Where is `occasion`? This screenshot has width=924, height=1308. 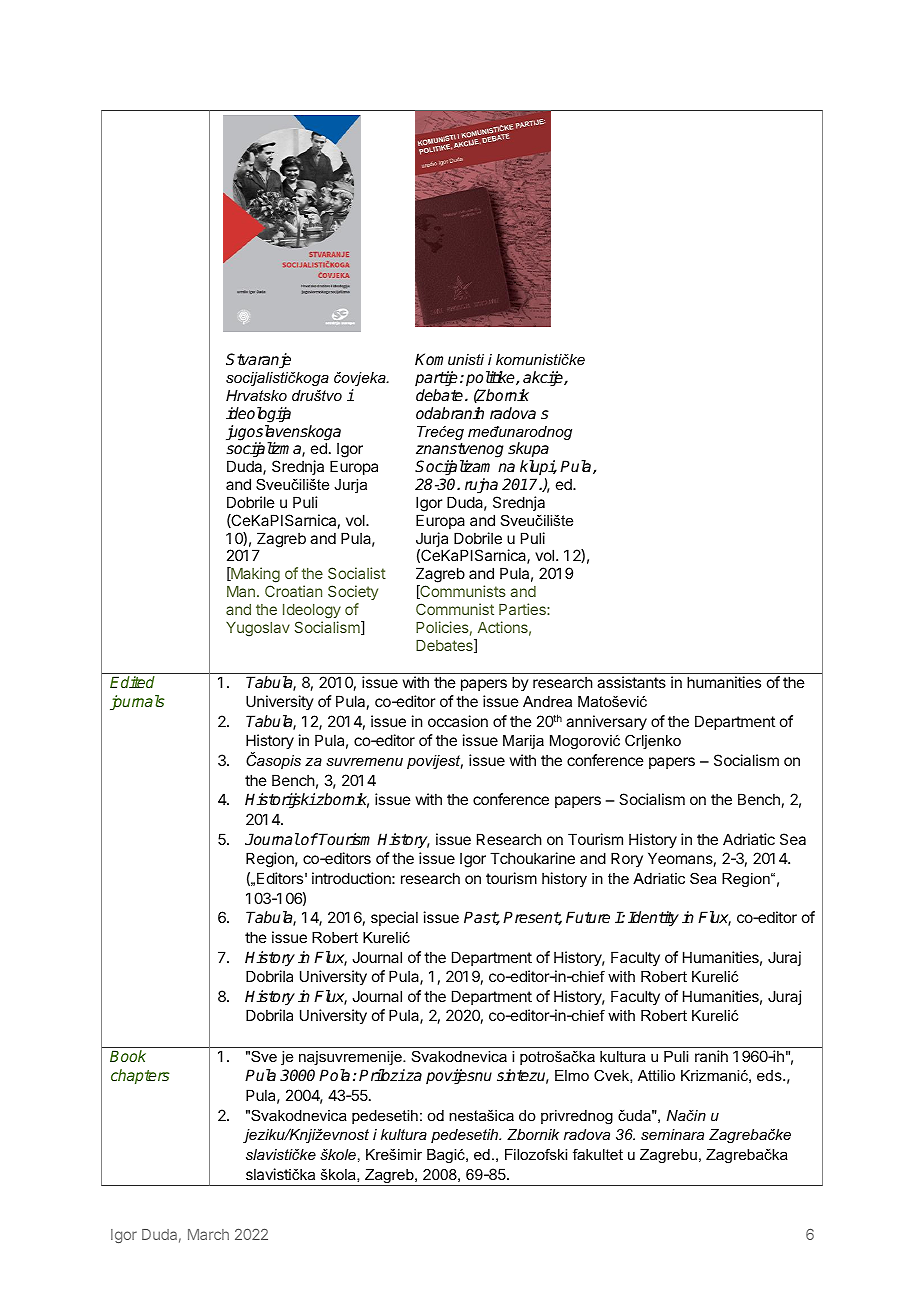
occasion is located at coordinates (458, 721).
